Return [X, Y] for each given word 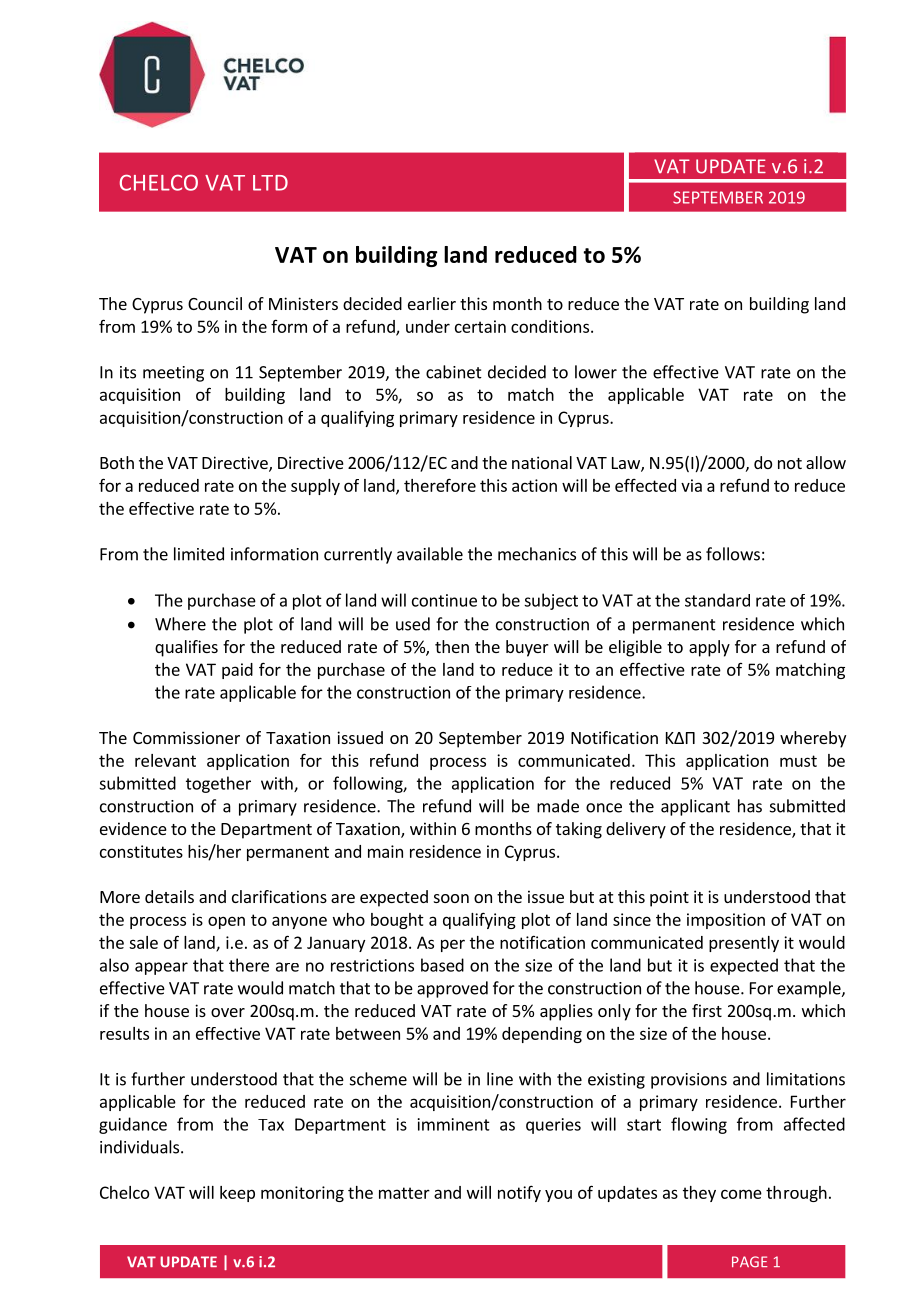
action [534, 485]
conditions [550, 326]
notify [519, 1193]
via [691, 485]
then [452, 646]
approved [452, 989]
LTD [270, 183]
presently [744, 944]
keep [237, 1194]
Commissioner [186, 737]
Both [117, 462]
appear [161, 968]
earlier [432, 303]
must [798, 761]
